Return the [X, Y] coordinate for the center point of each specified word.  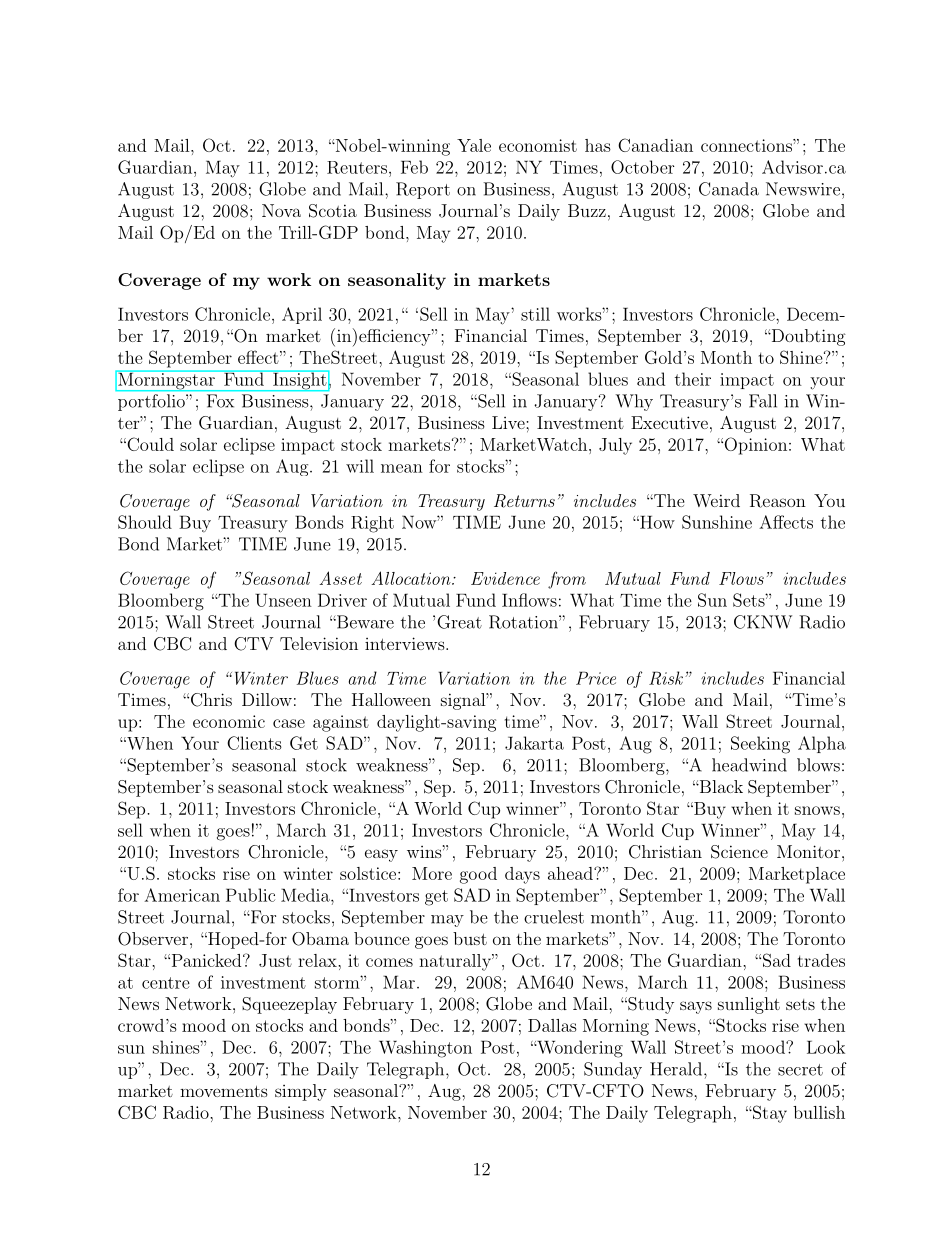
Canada [729, 189]
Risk [666, 678]
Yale [474, 145]
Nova [281, 210]
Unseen [283, 600]
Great [459, 622]
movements [224, 1091]
